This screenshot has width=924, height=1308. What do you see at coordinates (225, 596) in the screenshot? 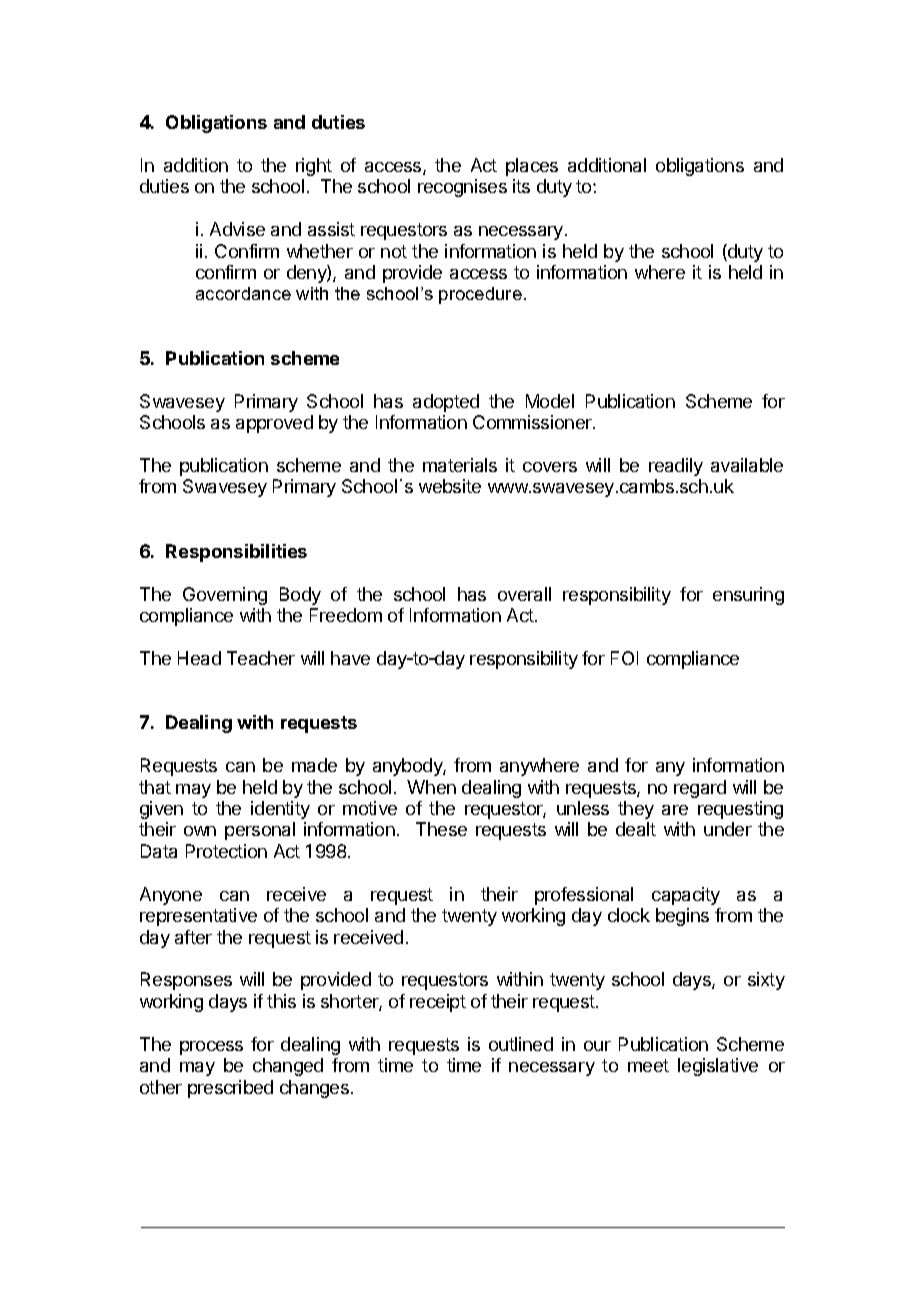
I see `Governing` at bounding box center [225, 596].
